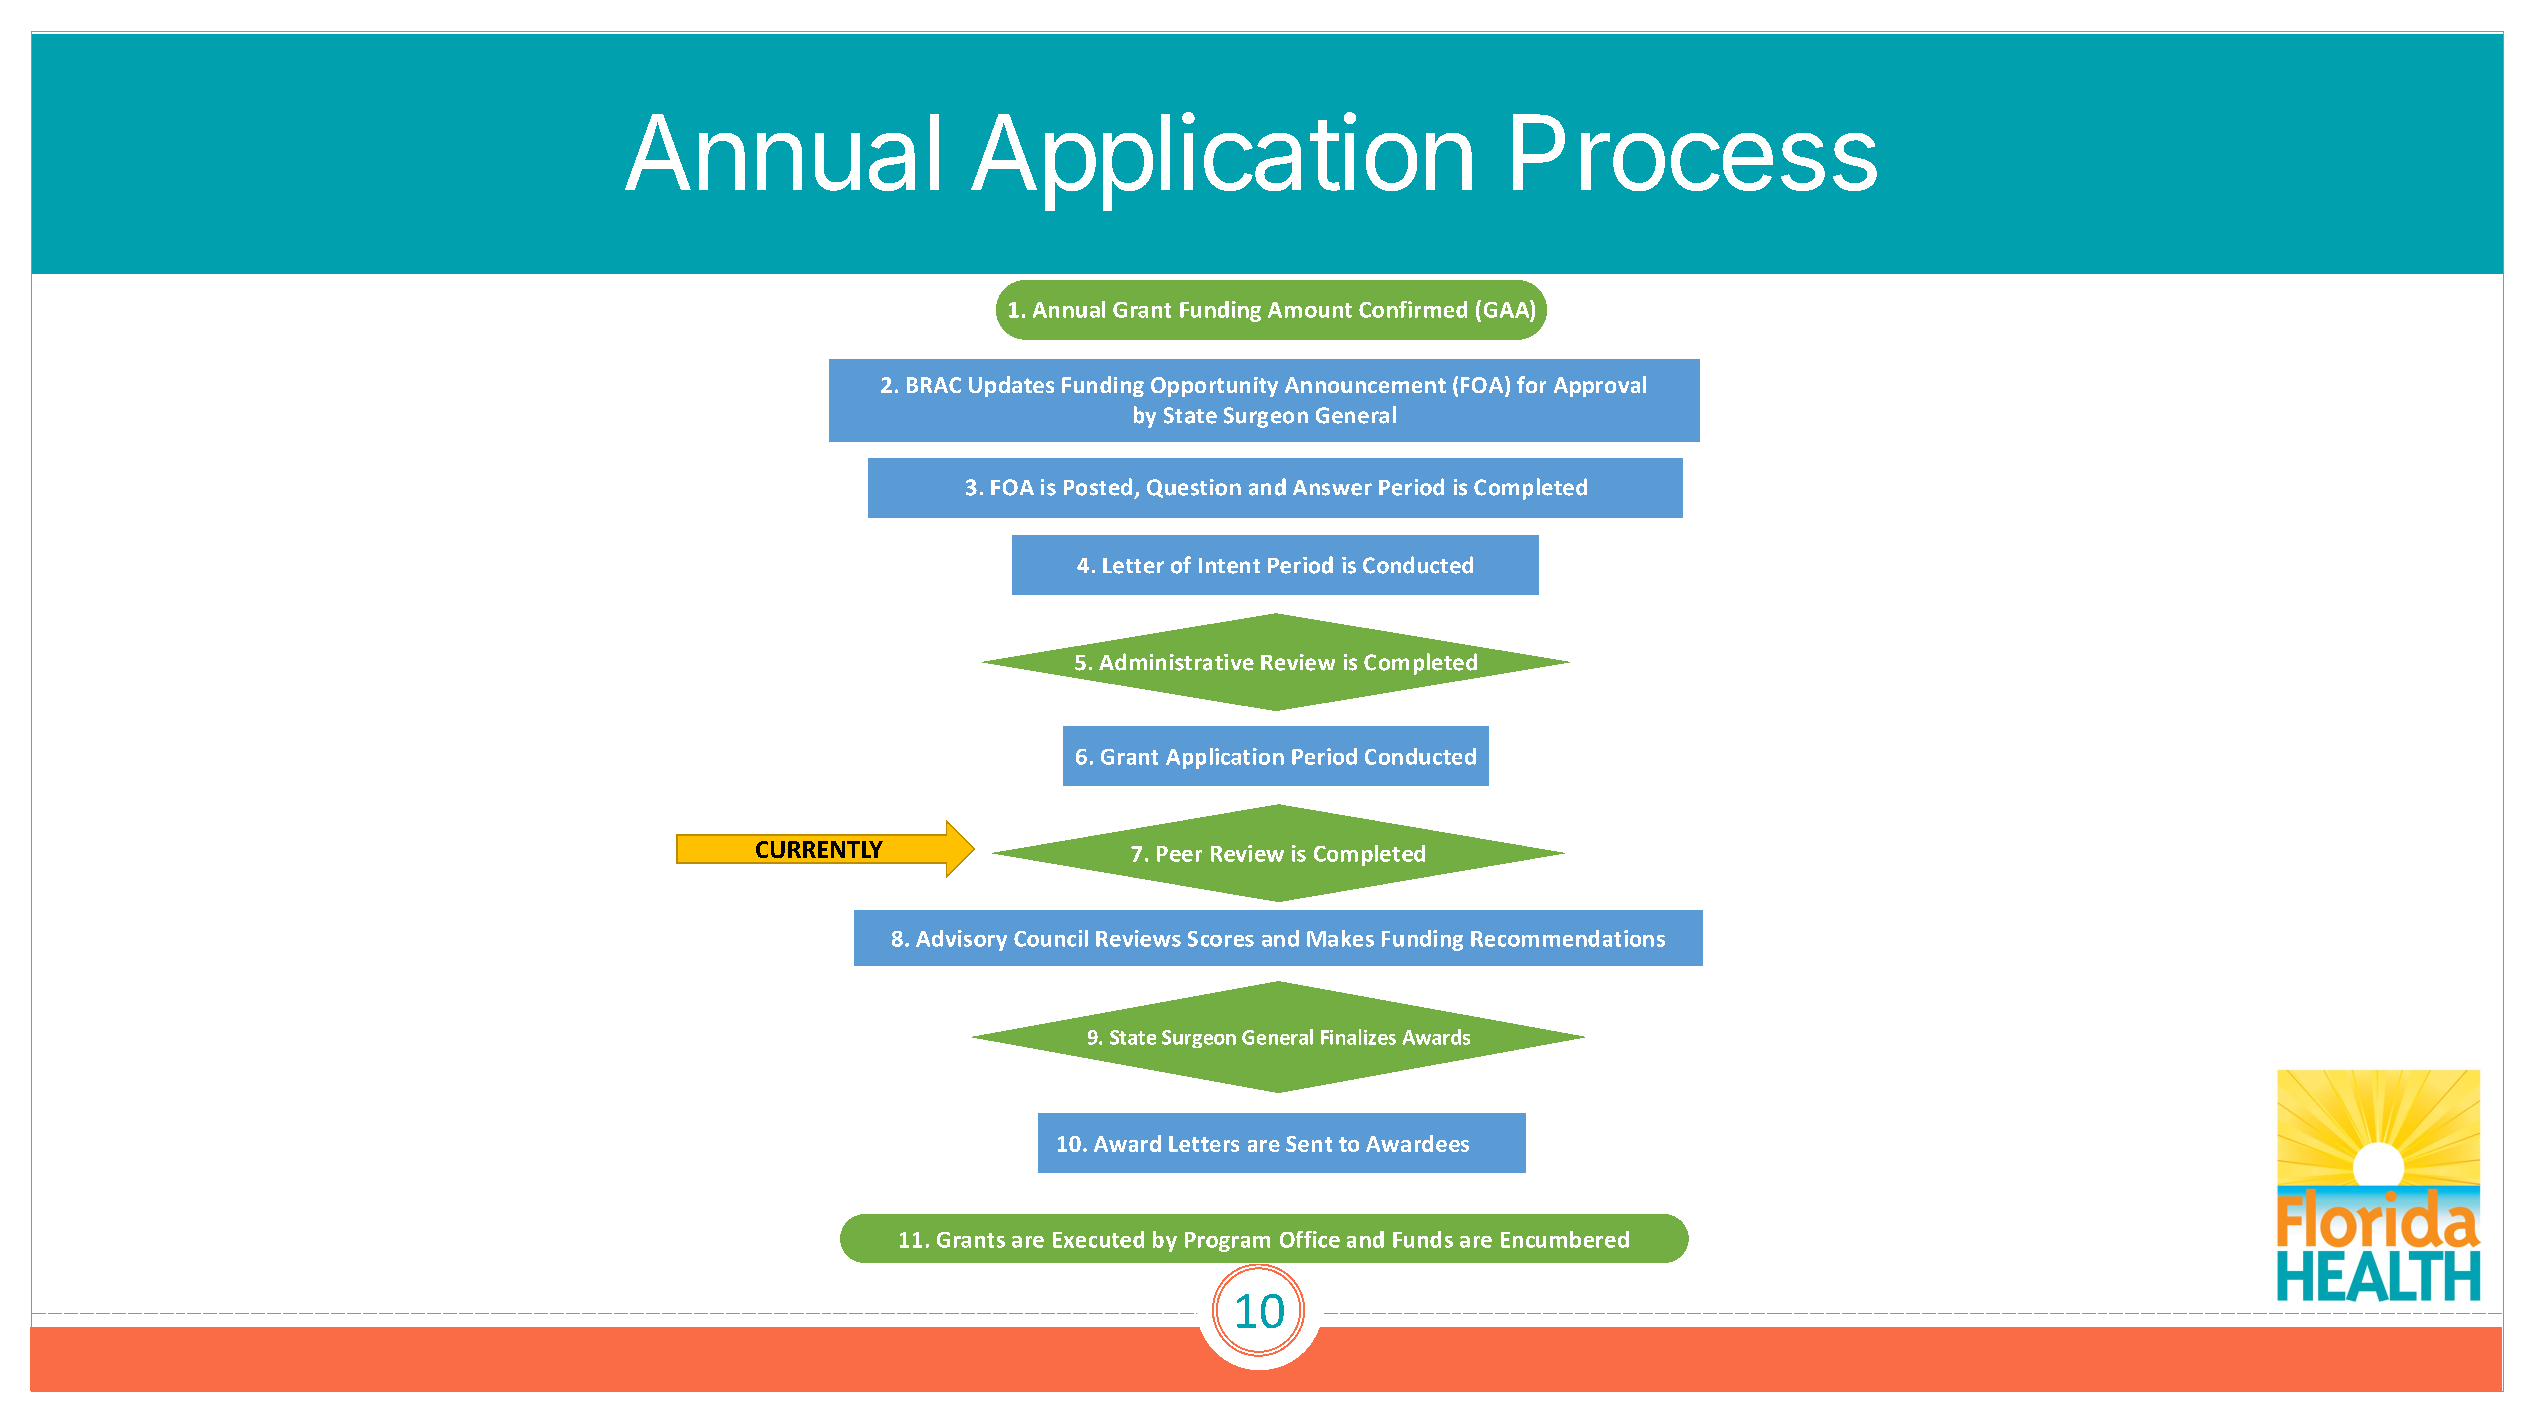 This screenshot has width=2531, height=1424. Describe the element at coordinates (934, 385) in the screenshot. I see `BRAC` at that location.
